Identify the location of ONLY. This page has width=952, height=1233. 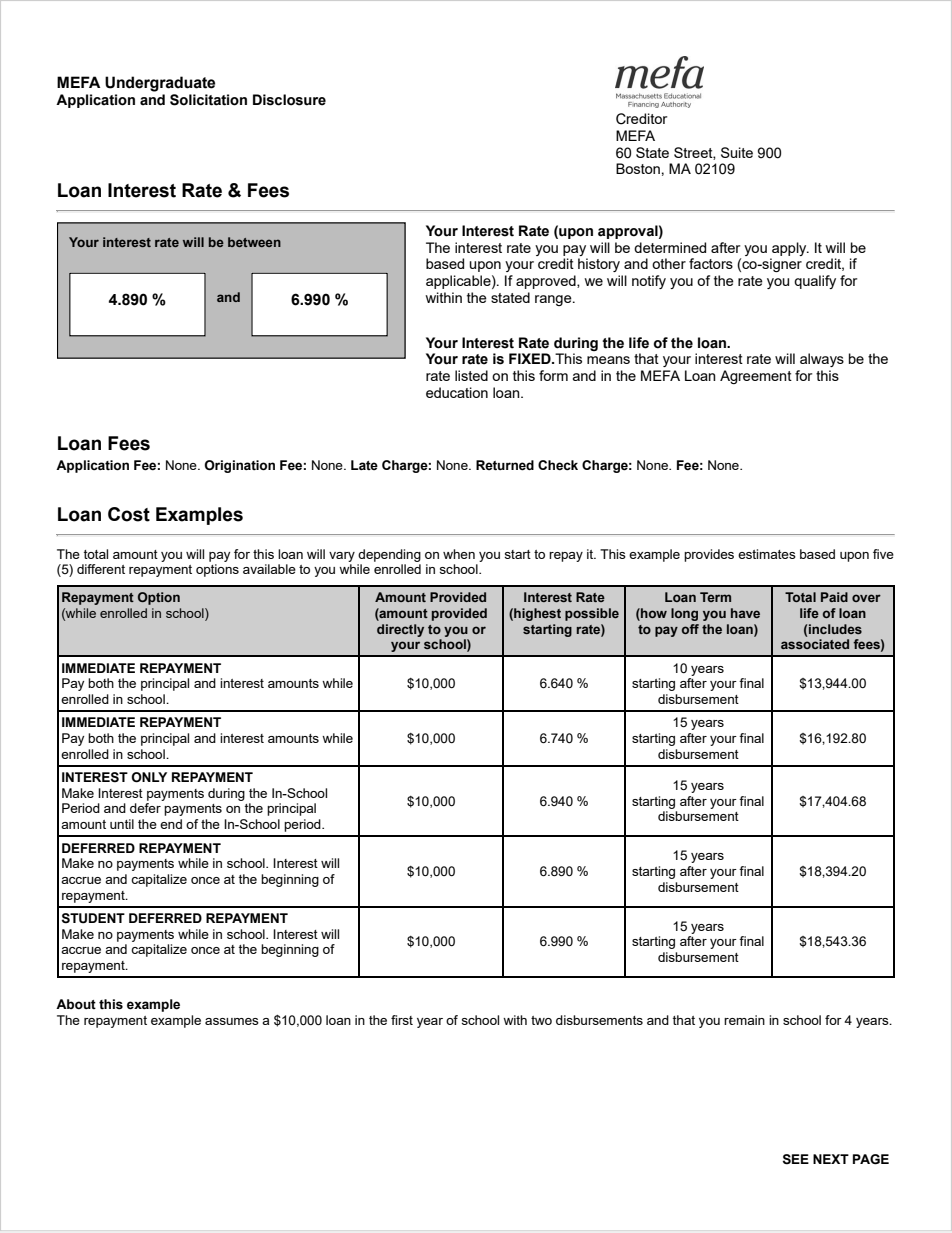
(149, 777).
